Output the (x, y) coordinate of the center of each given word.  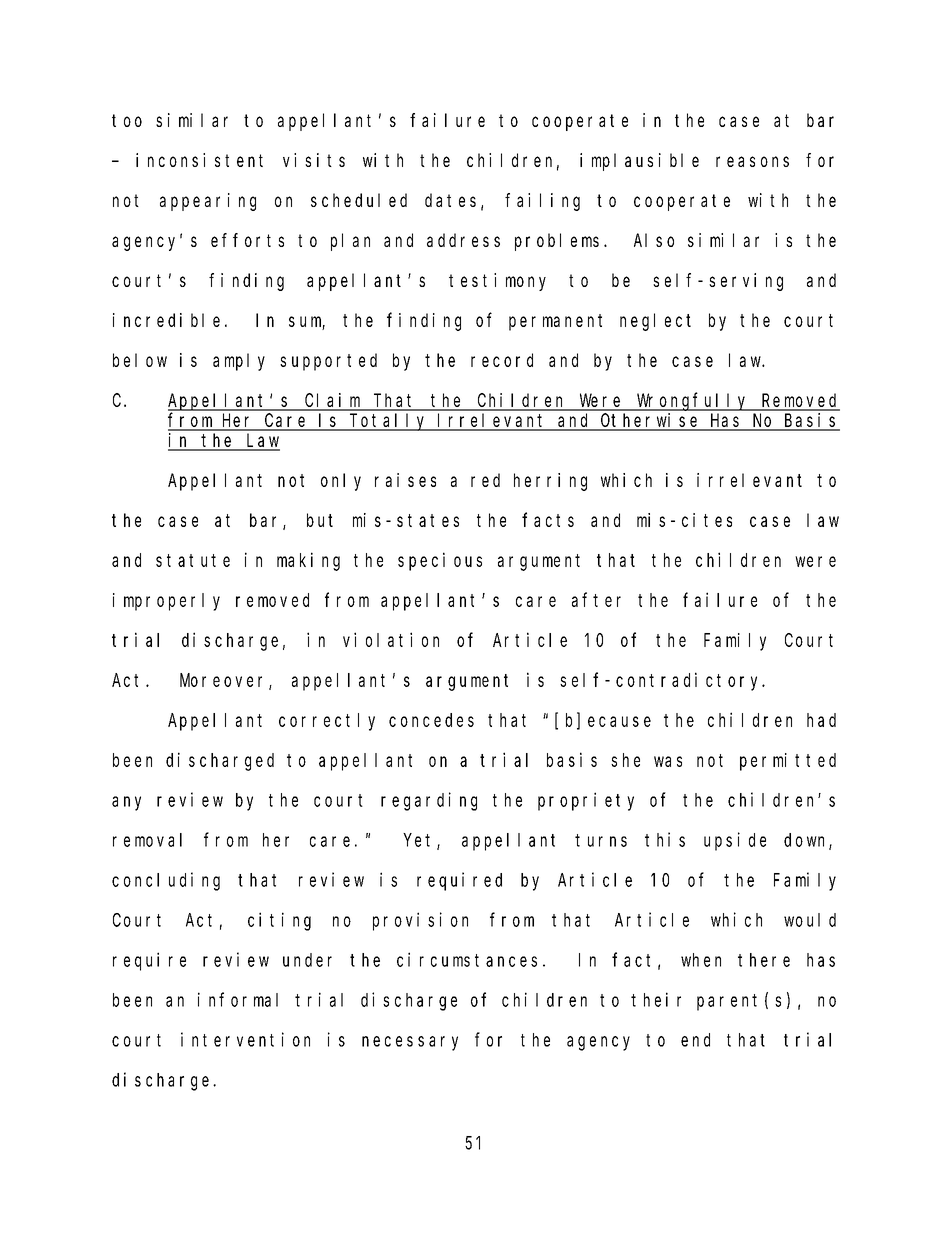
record (502, 360)
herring (550, 482)
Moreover (225, 682)
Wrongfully (693, 402)
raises (405, 480)
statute (193, 560)
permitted (788, 762)
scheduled (359, 200)
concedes (431, 720)
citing (279, 921)
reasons (752, 161)
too (127, 120)
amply (239, 362)
